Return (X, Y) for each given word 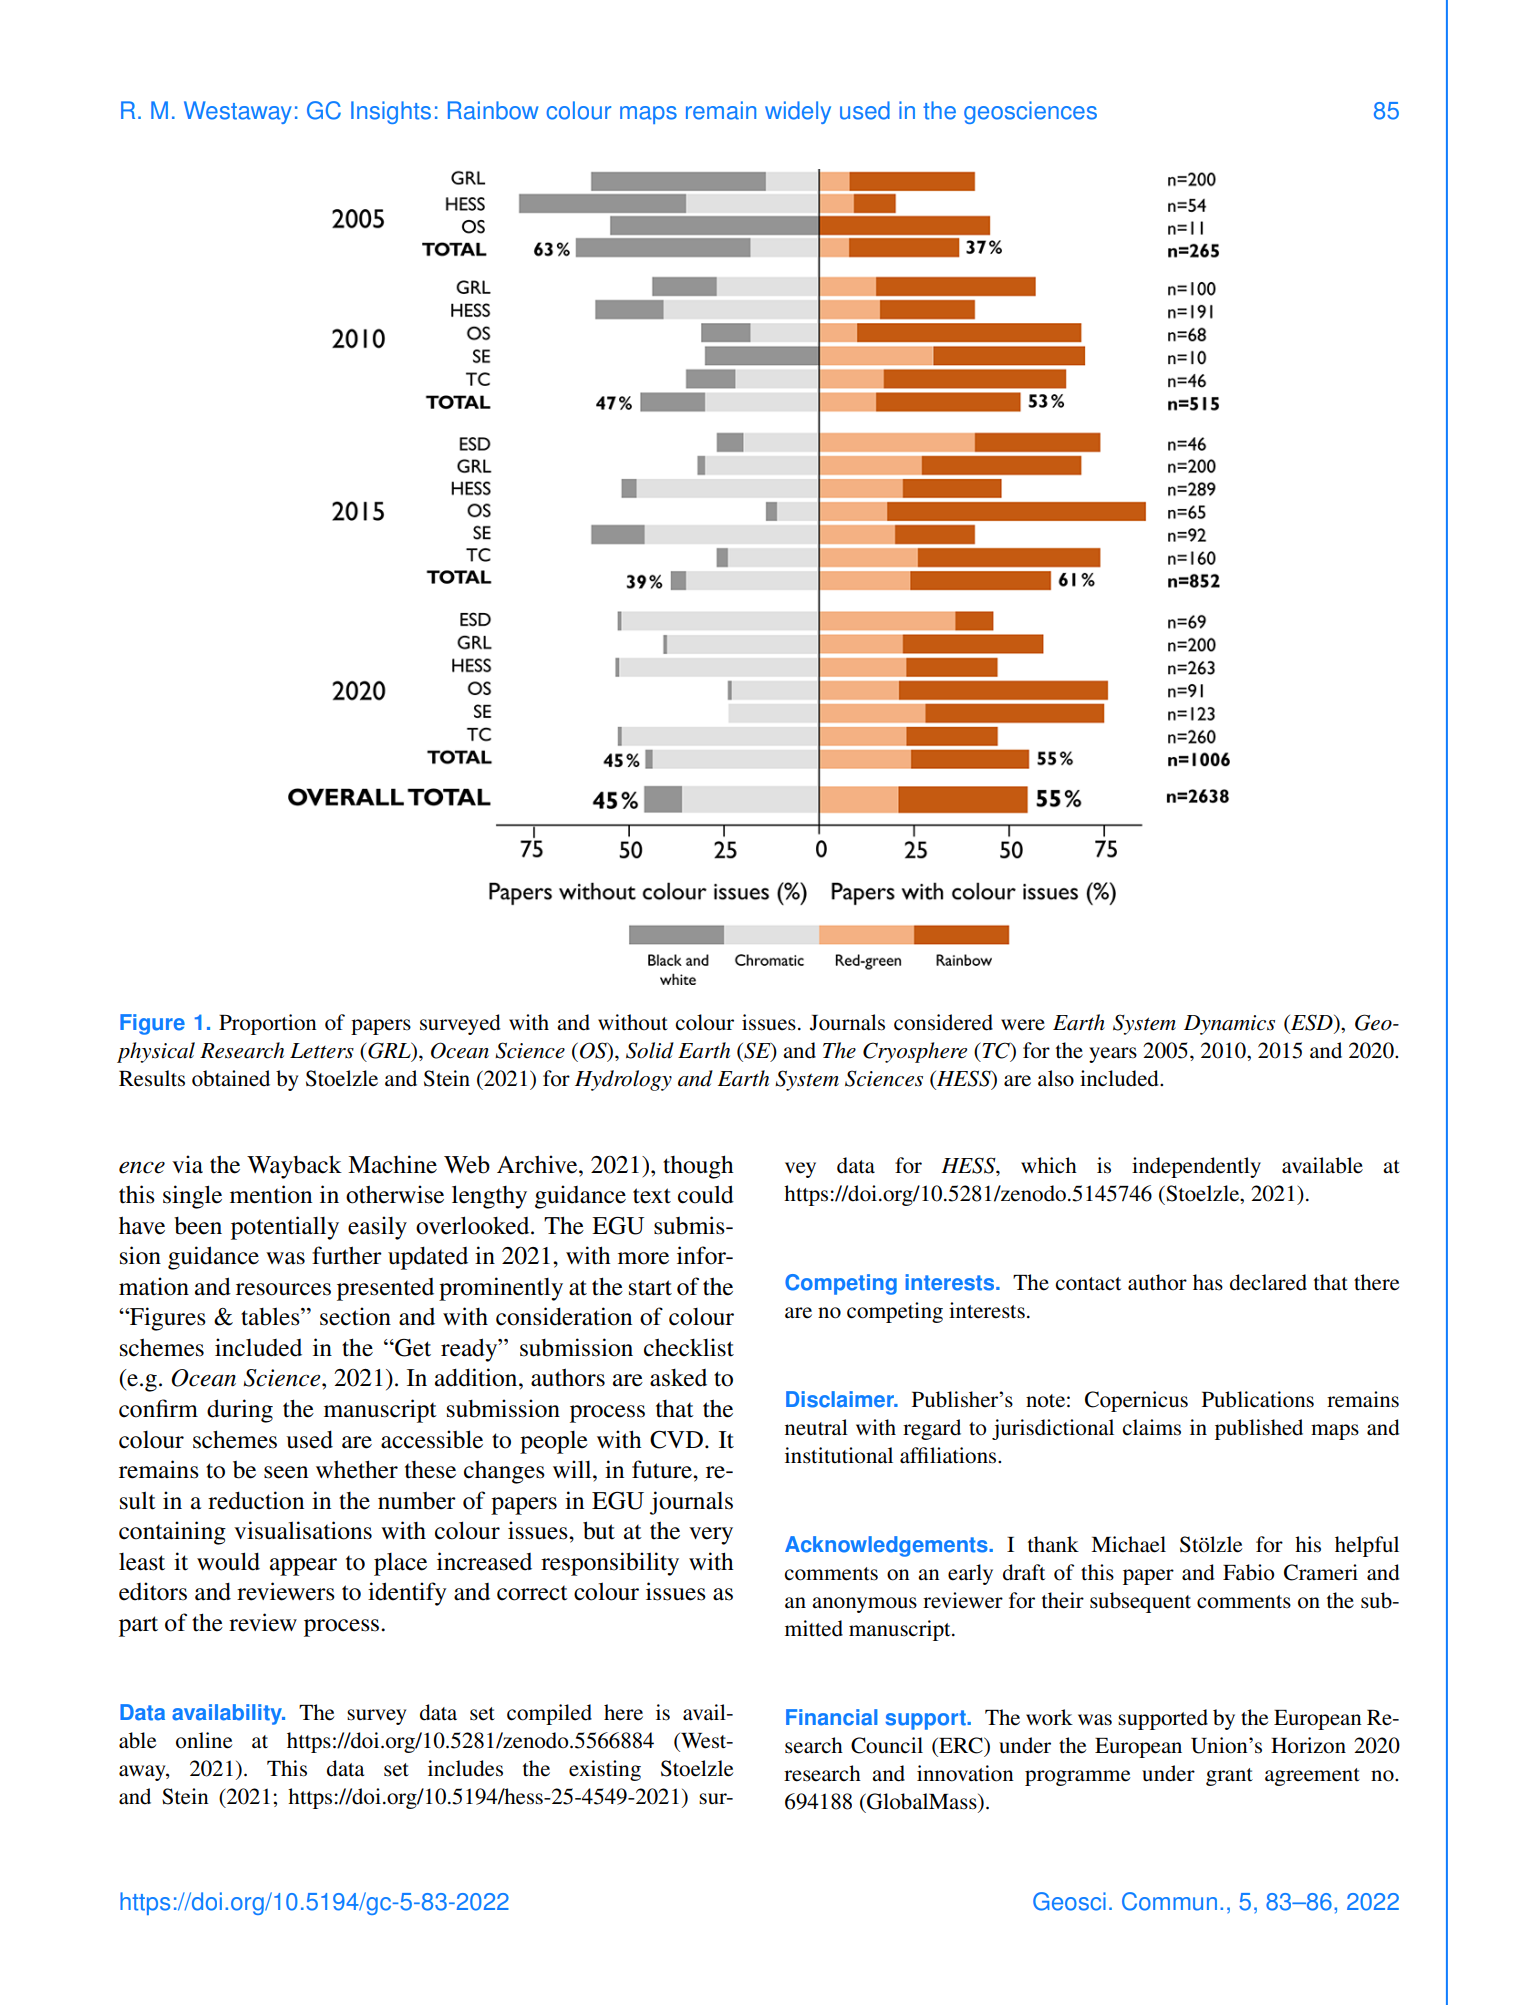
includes (465, 1768)
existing (605, 1770)
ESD (1312, 1023)
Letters (322, 1051)
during (240, 1411)
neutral (816, 1427)
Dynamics (1229, 1025)
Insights (391, 112)
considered (943, 1022)
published (1259, 1429)
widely (798, 112)
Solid (650, 1050)
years (1113, 1055)
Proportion (268, 1024)
